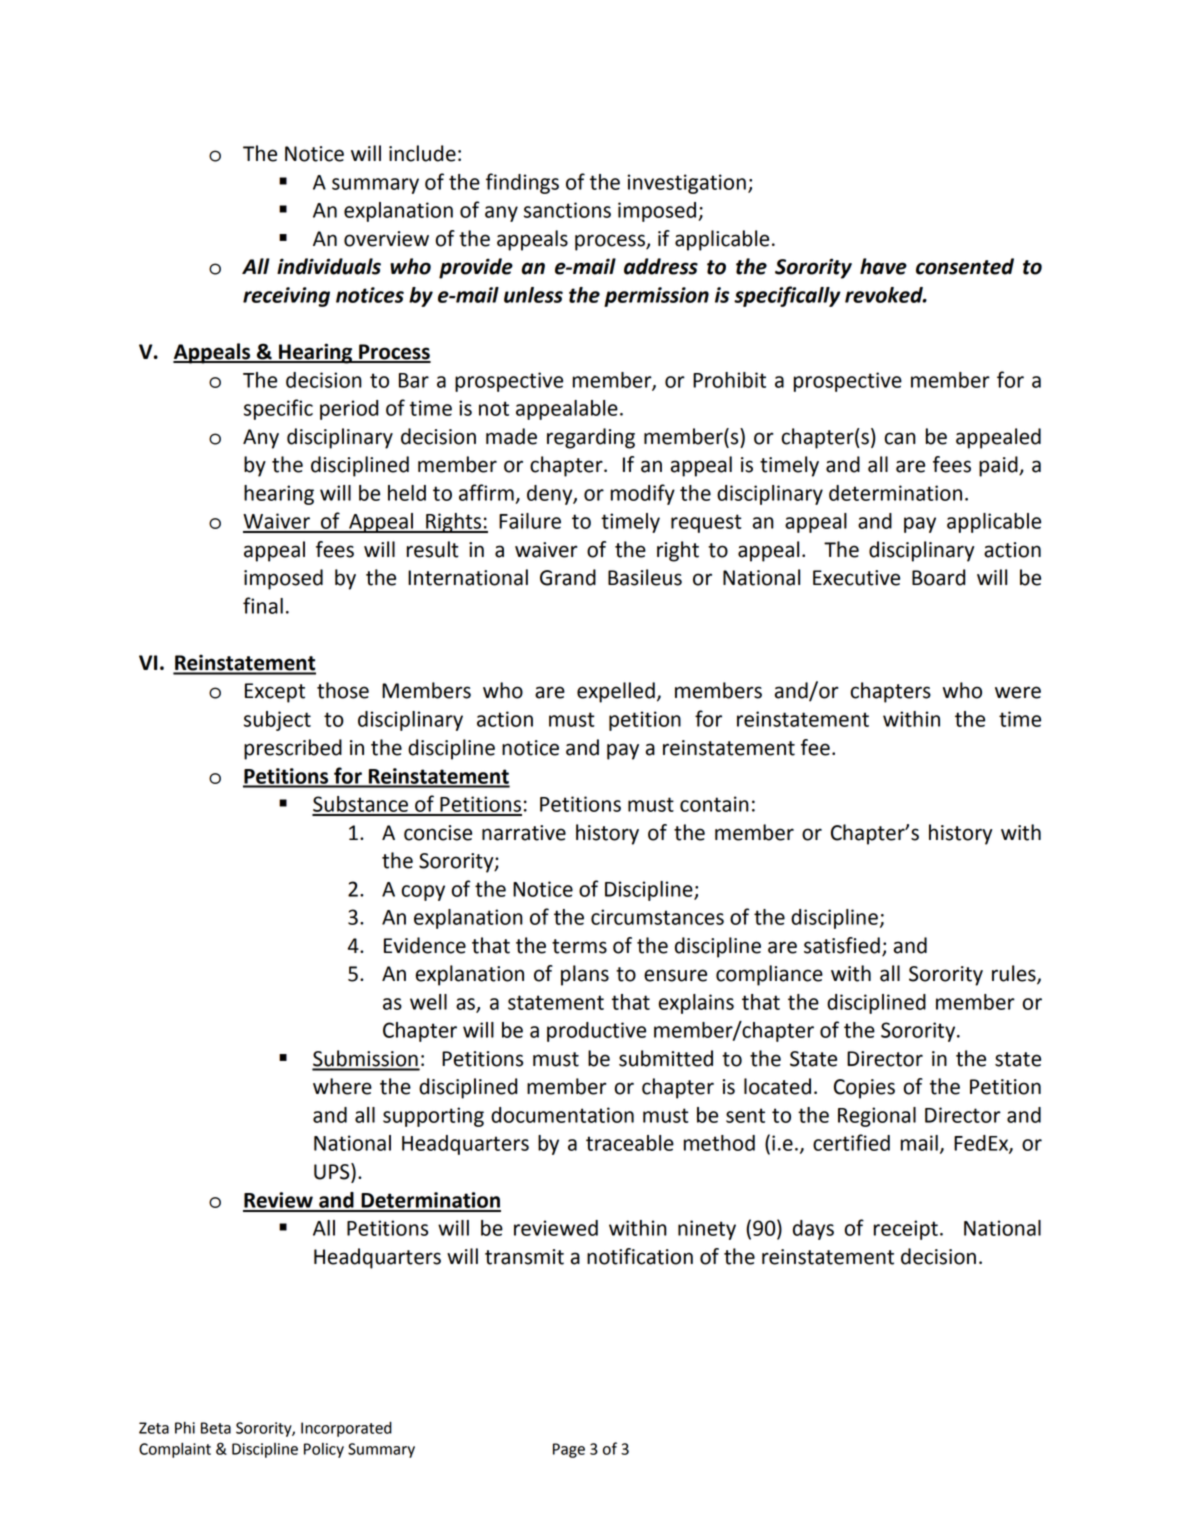  Describe the element at coordinates (906, 1230) in the document. I see `receipt` at that location.
